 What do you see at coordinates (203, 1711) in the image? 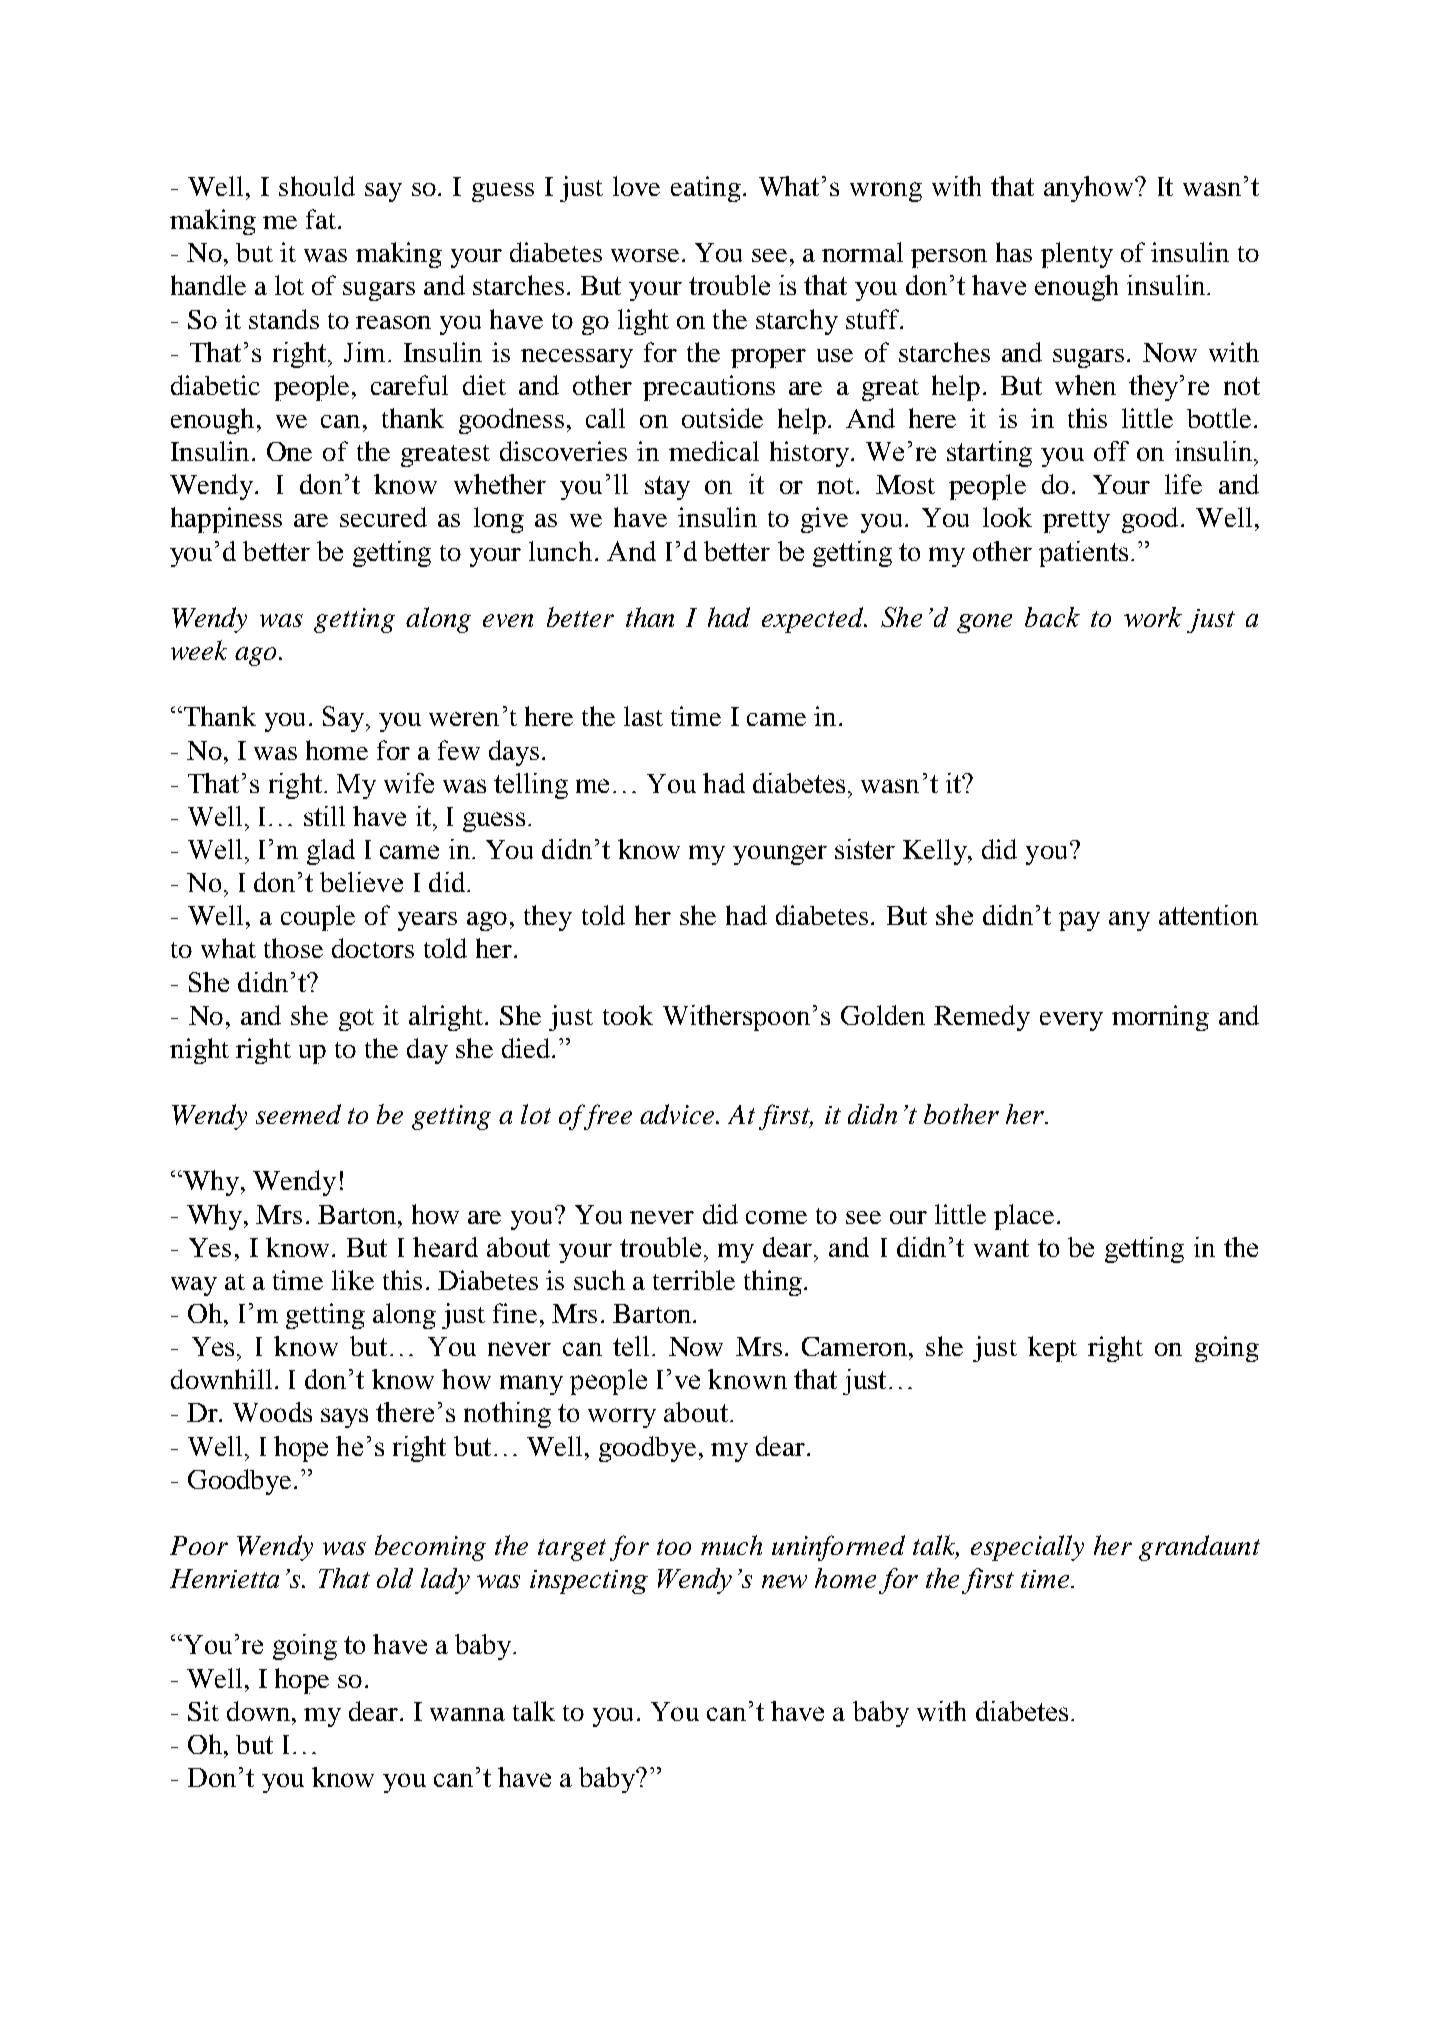
I see `Sit` at bounding box center [203, 1711].
